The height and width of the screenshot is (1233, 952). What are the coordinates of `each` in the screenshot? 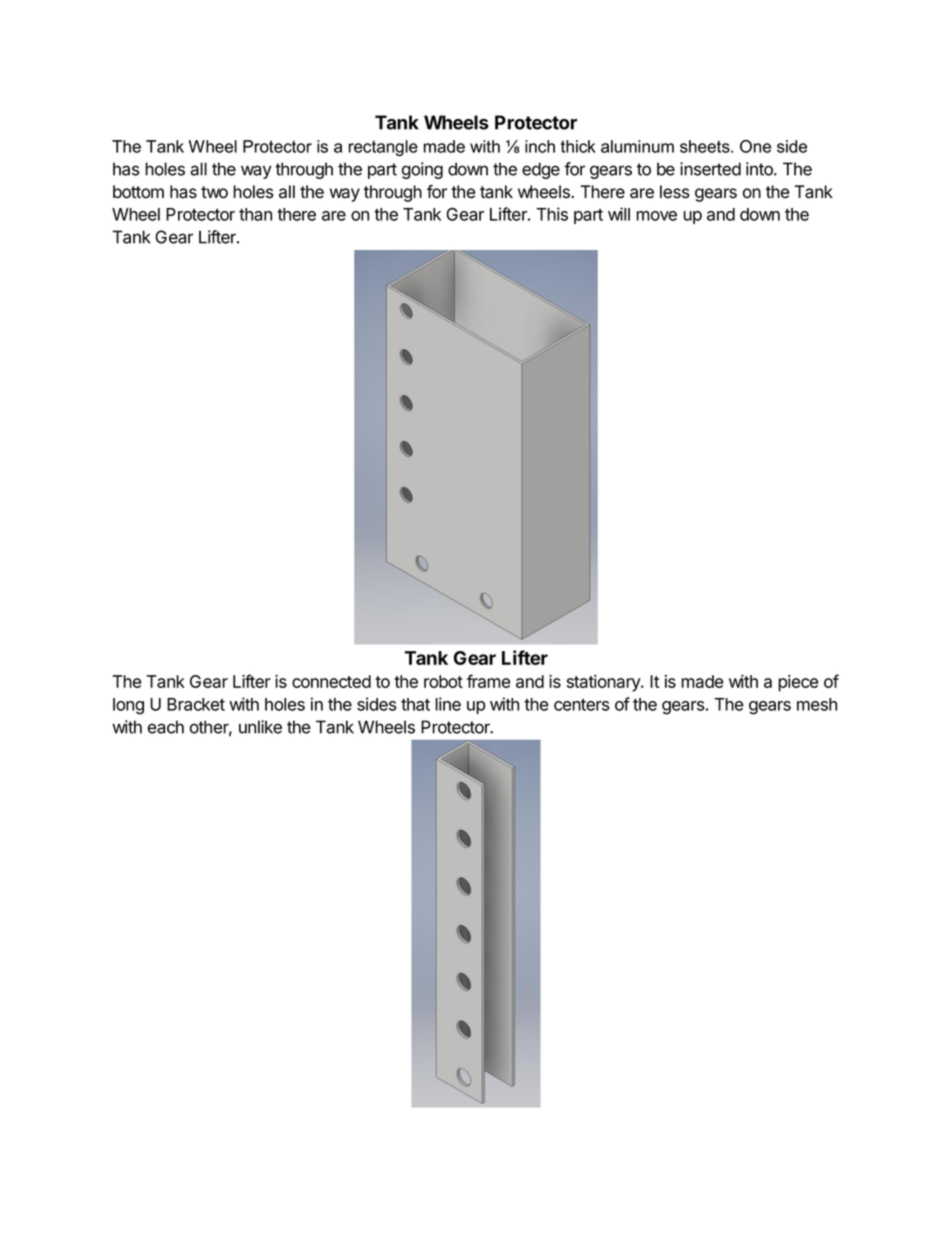 It's located at (166, 727).
